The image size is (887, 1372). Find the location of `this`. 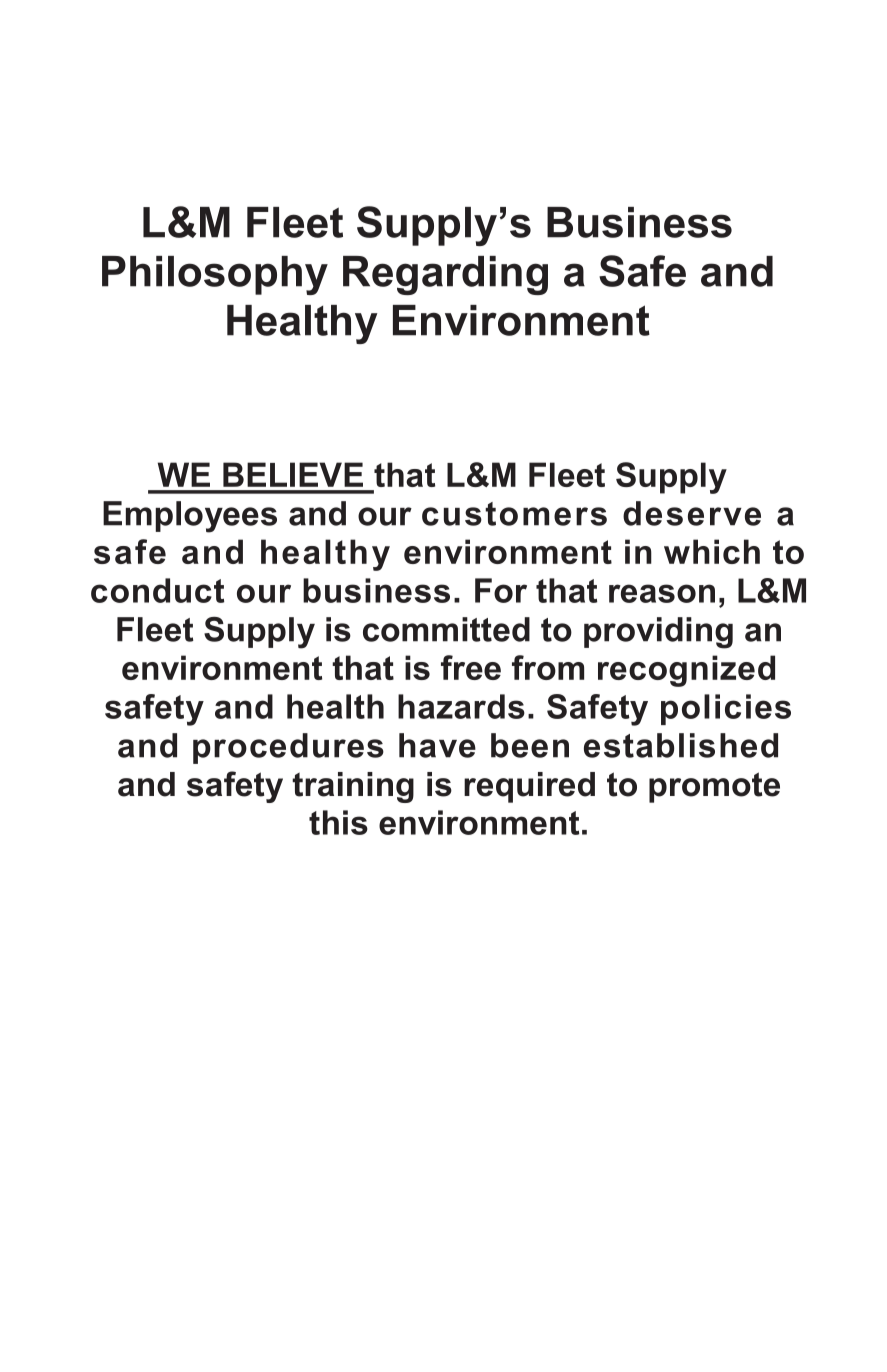

this is located at coordinates (338, 822).
